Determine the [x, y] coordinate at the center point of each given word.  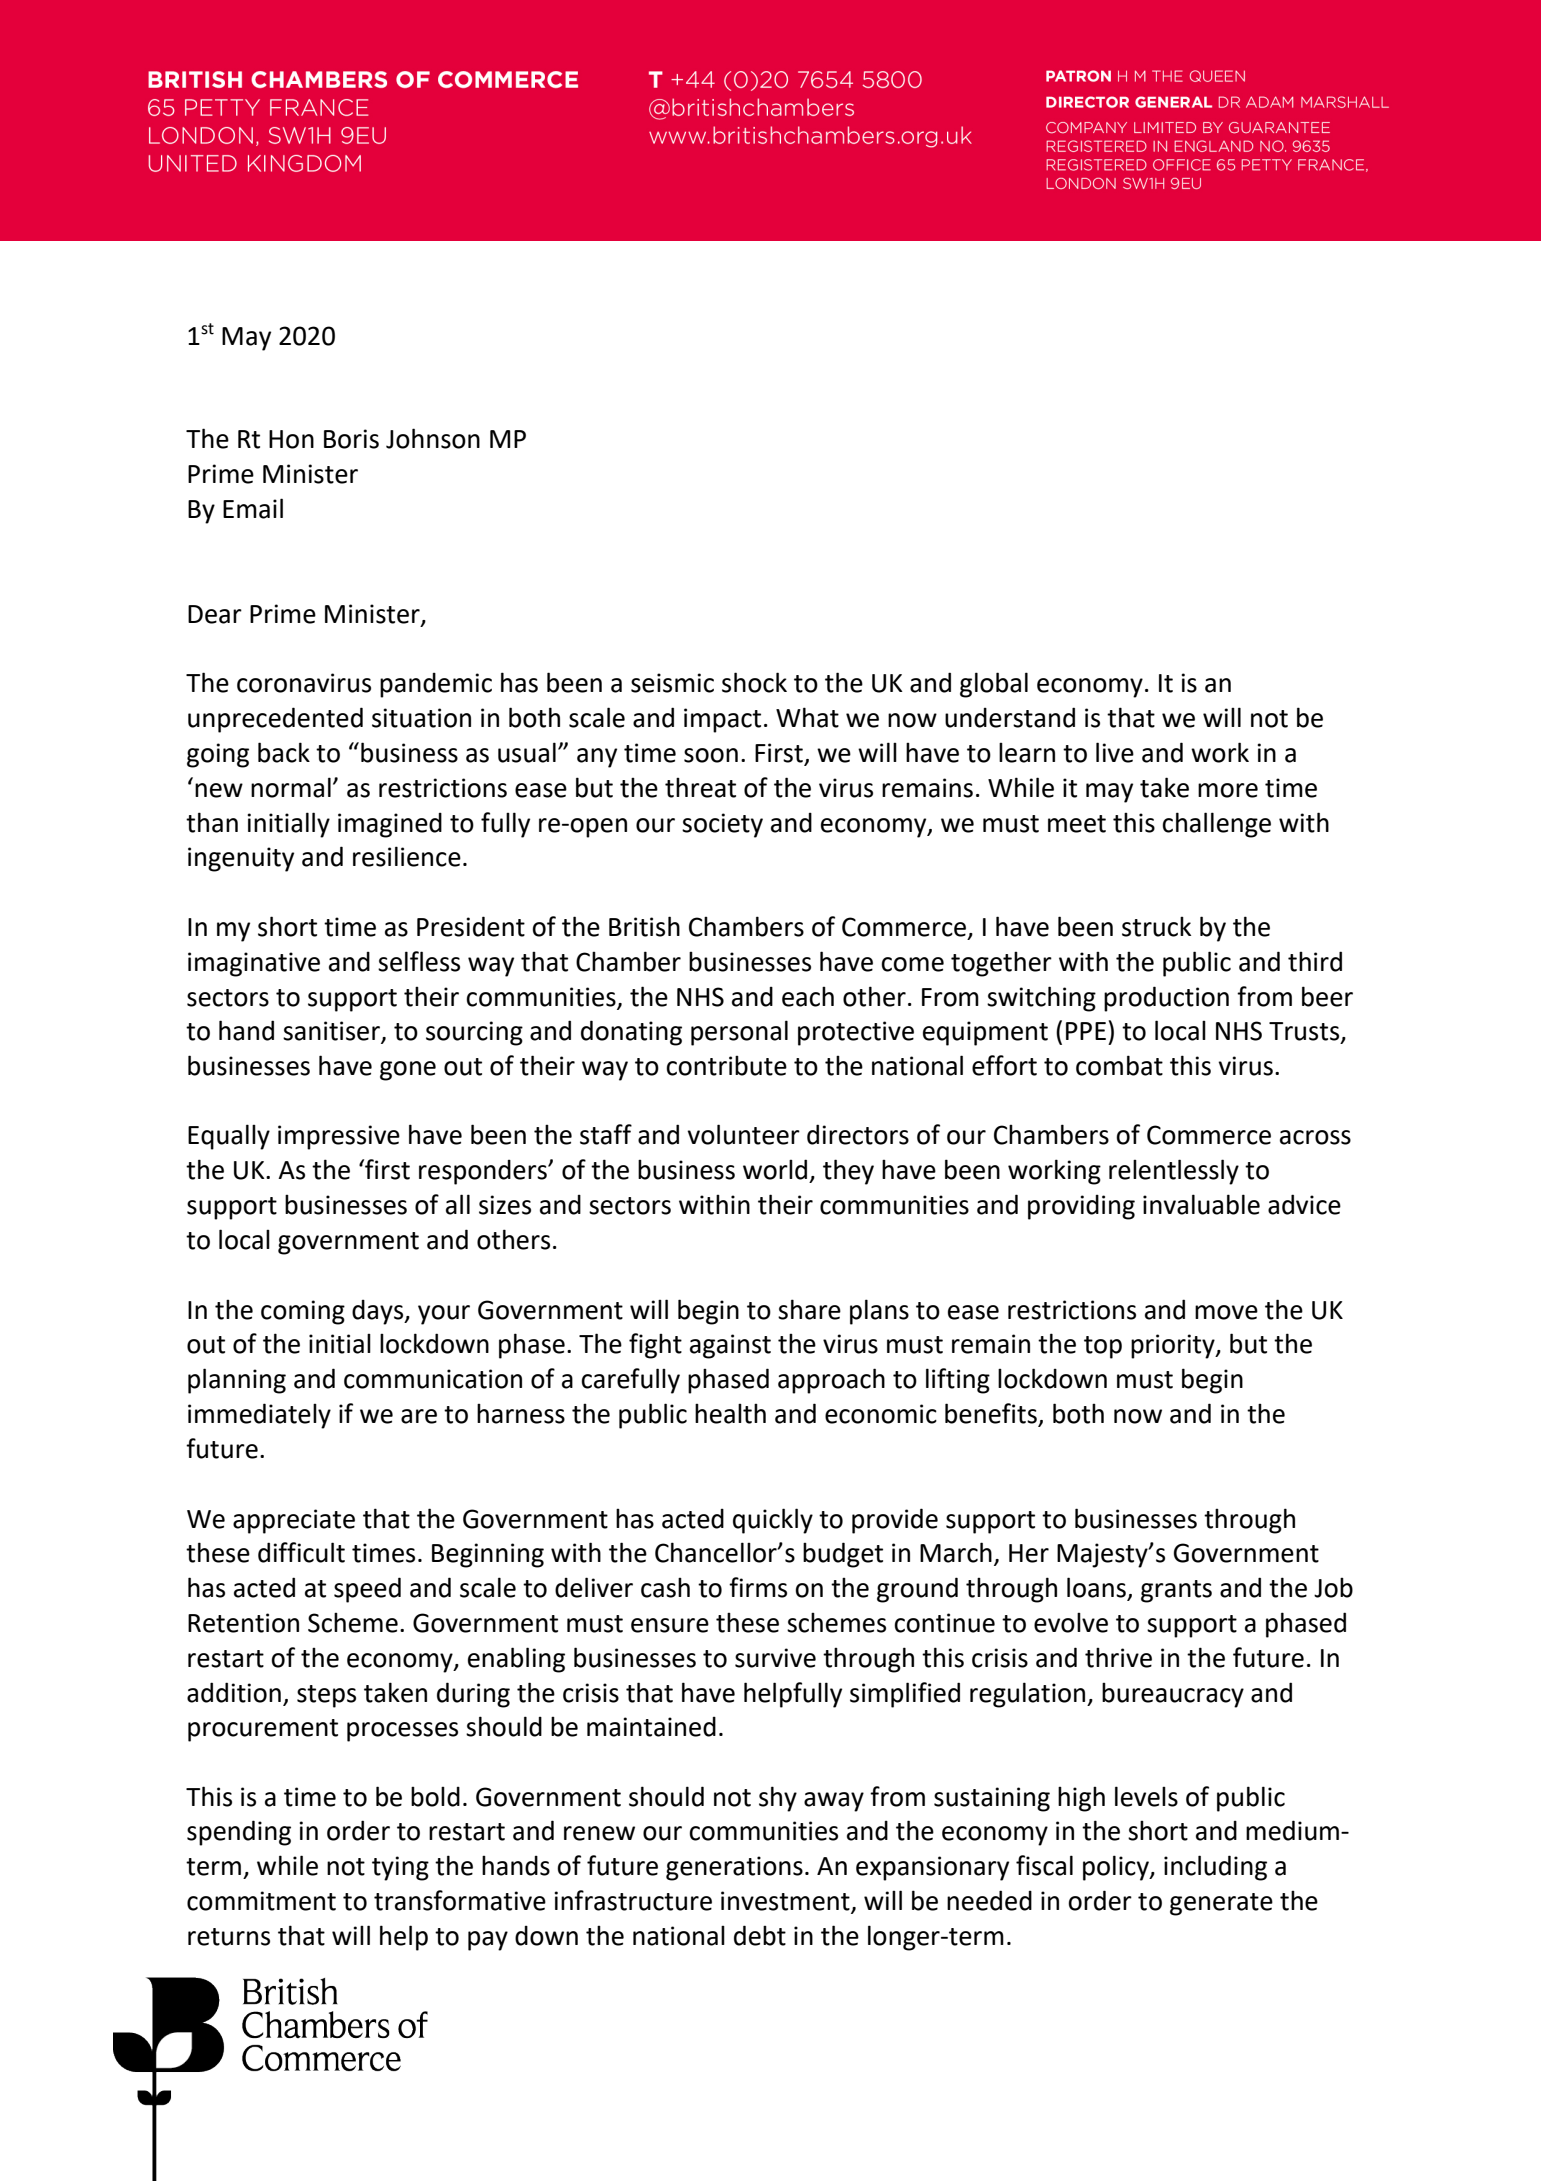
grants [1176, 1591]
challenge [1216, 825]
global [994, 685]
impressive [339, 1137]
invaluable [1201, 1204]
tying [400, 1868]
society [722, 825]
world [775, 1169]
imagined [390, 825]
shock [754, 682]
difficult [301, 1552]
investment [786, 1902]
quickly [773, 1521]
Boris [351, 439]
